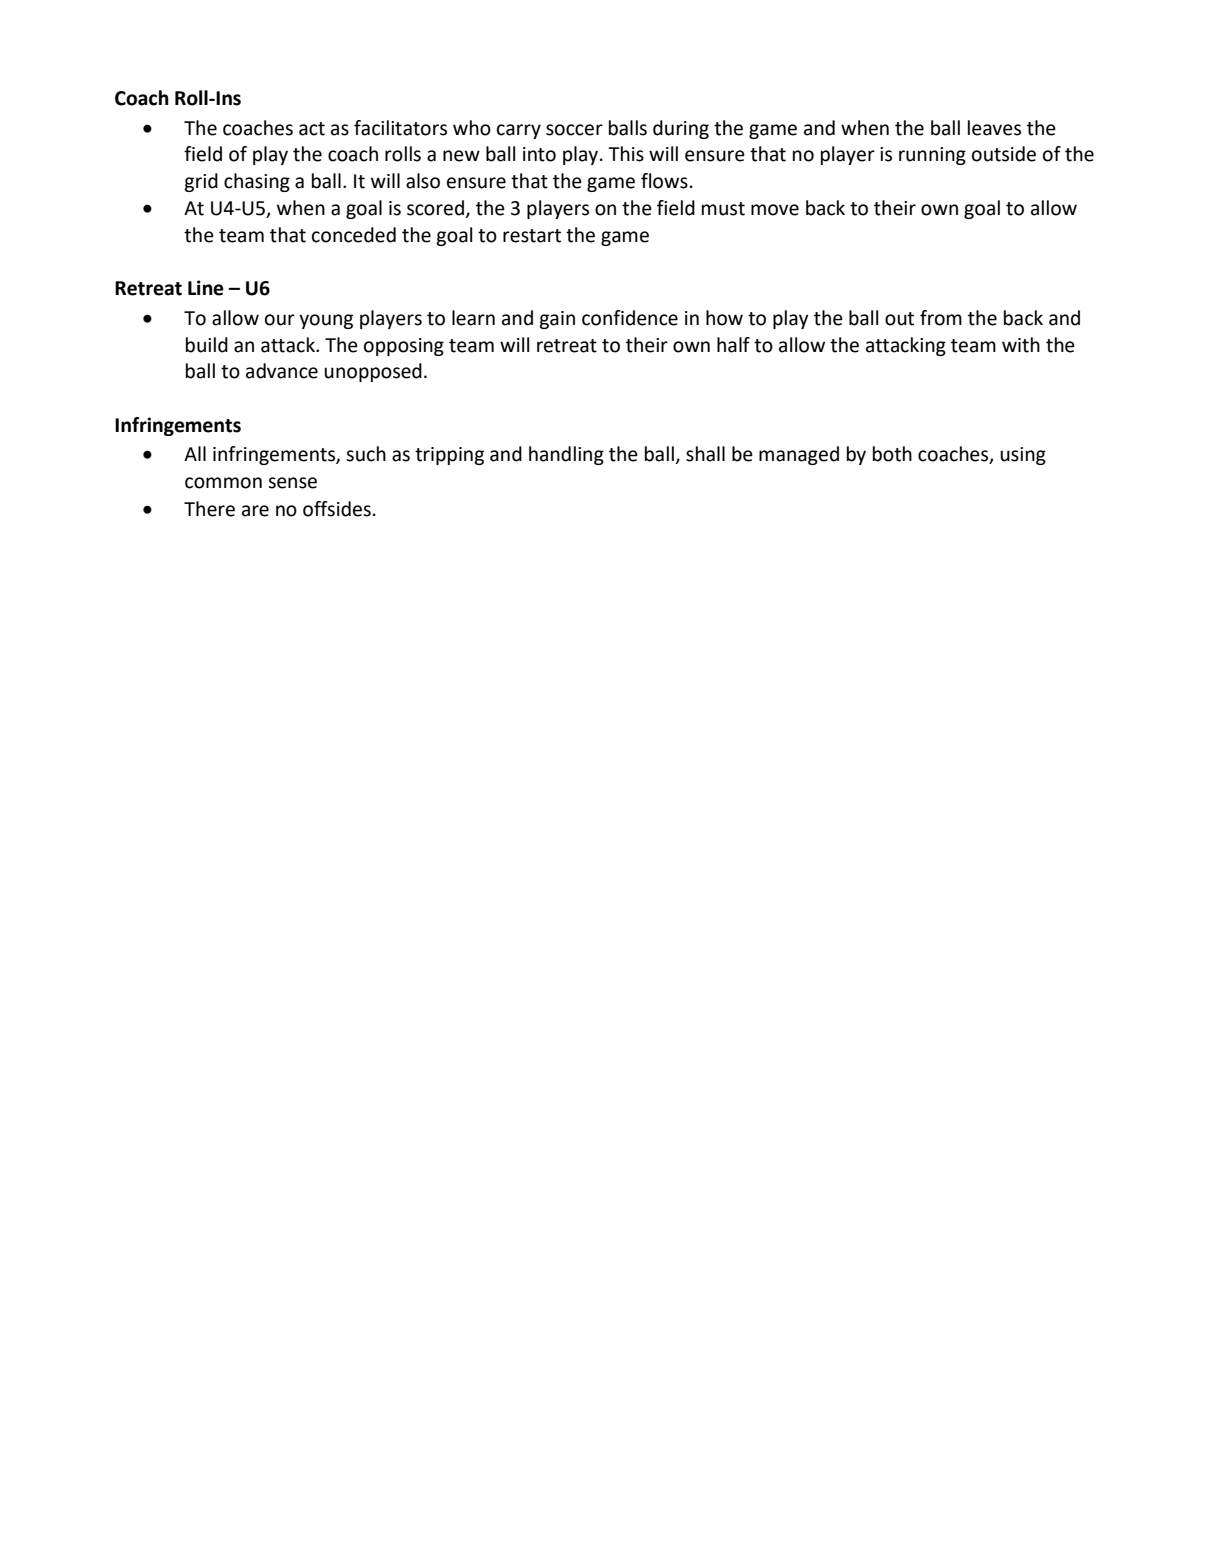  I want to click on soccer, so click(574, 130).
